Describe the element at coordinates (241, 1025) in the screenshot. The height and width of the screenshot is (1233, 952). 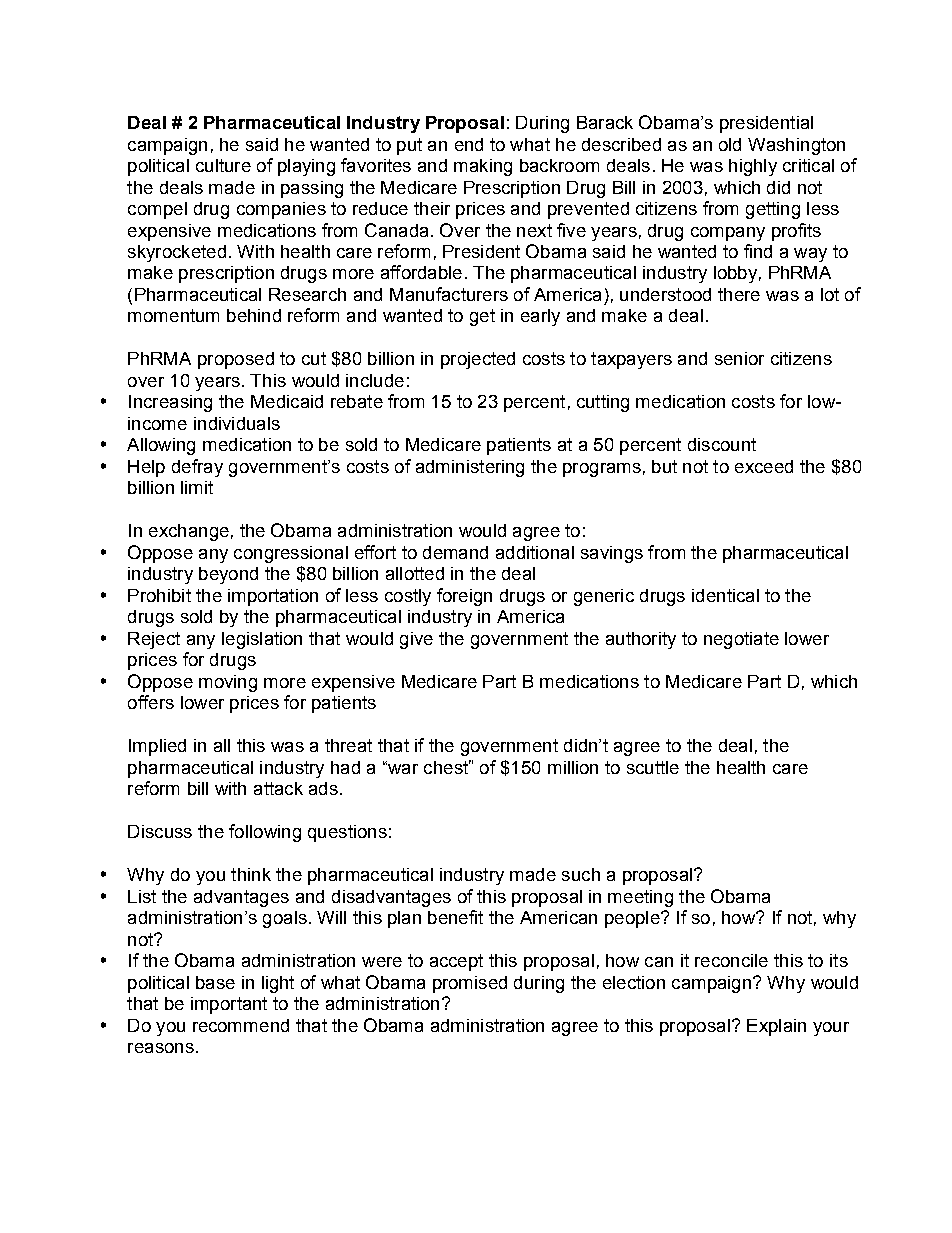
I see `recommend` at that location.
